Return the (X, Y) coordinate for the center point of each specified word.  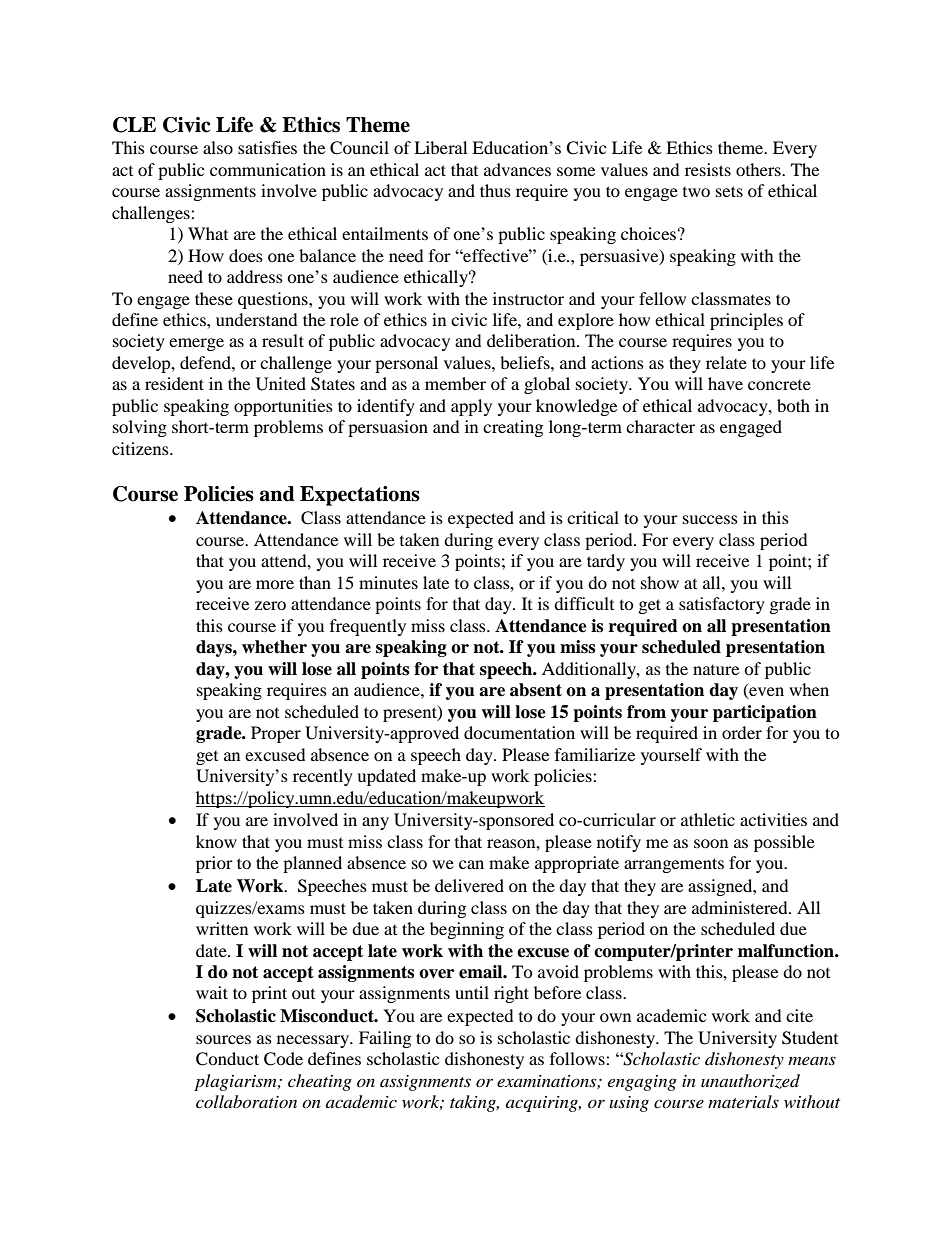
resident (174, 383)
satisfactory (722, 605)
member (455, 383)
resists (708, 169)
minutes (388, 582)
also (218, 147)
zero (270, 605)
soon (711, 843)
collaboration (246, 1101)
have (725, 383)
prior (214, 864)
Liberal (440, 147)
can (471, 864)
